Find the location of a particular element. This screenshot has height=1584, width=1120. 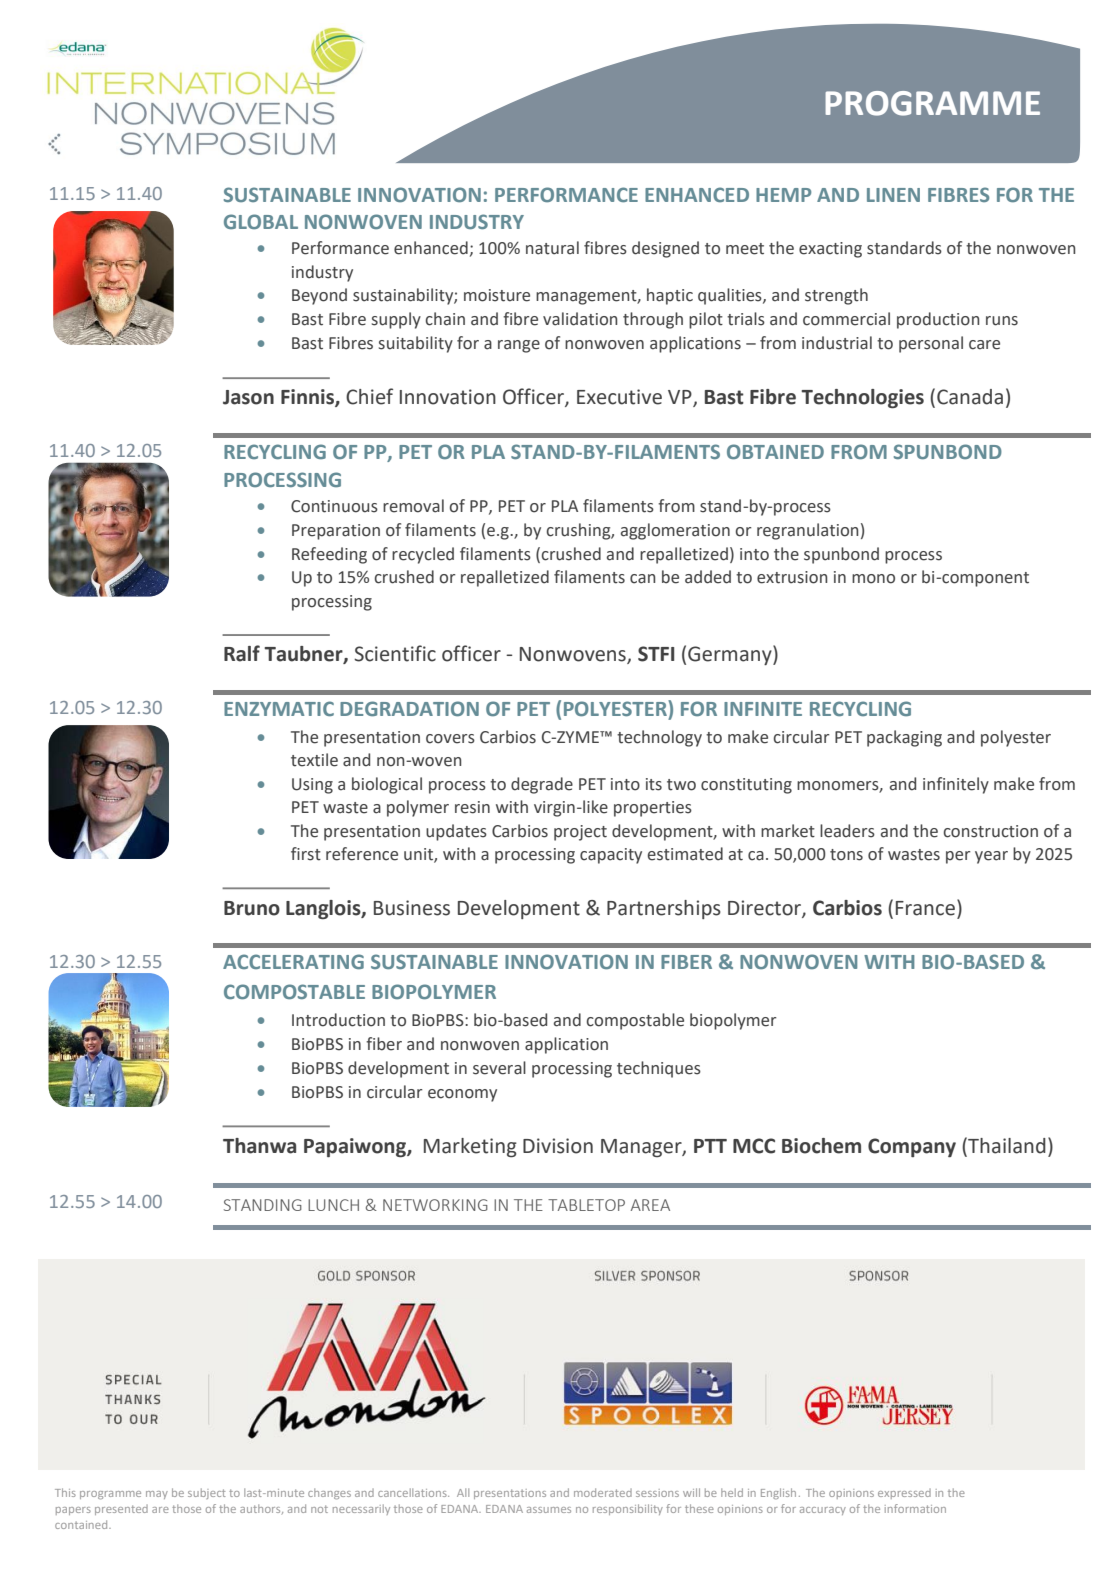

project is located at coordinates (580, 833).
